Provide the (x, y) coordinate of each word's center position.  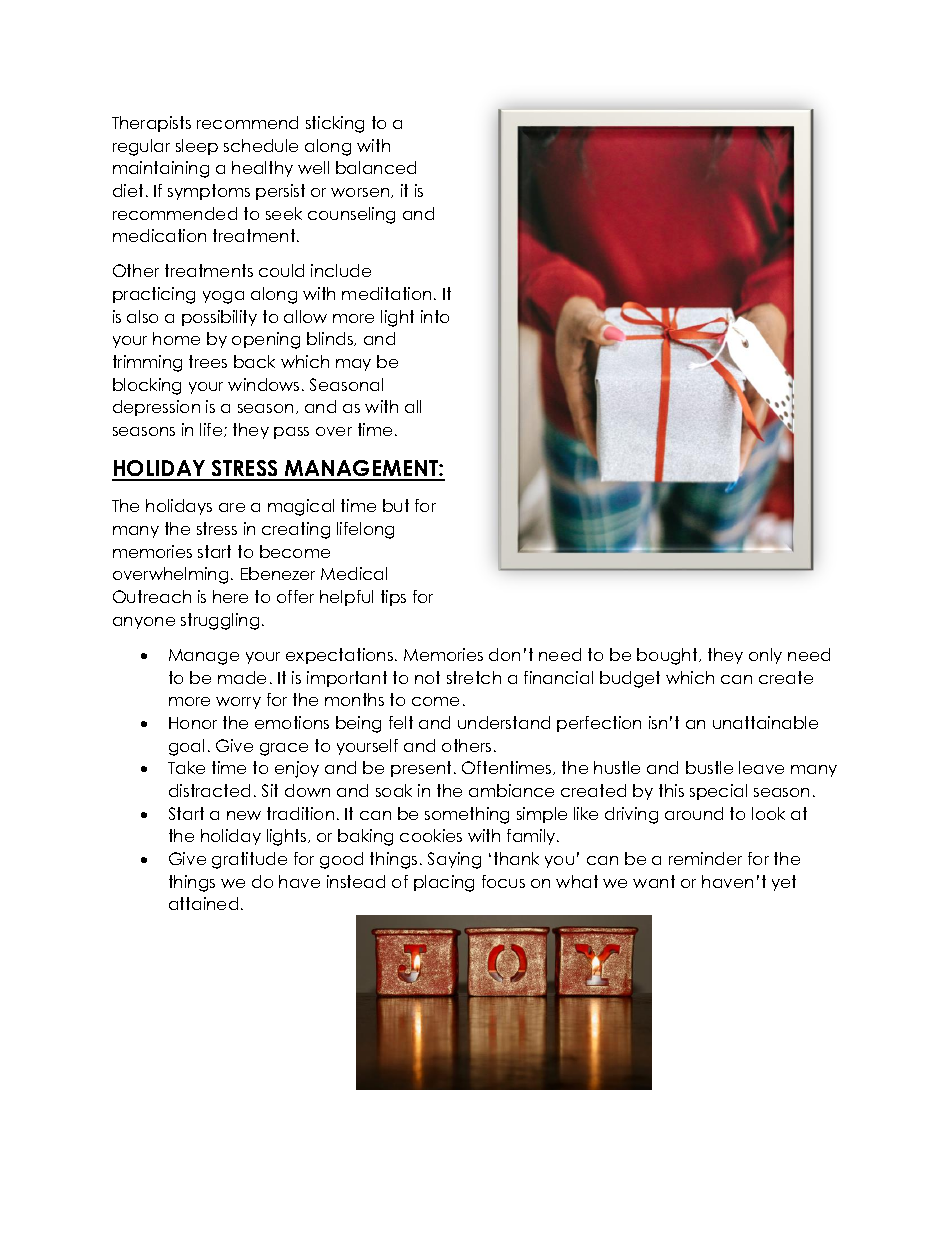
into (435, 316)
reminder (705, 858)
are (232, 507)
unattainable (765, 722)
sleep (197, 147)
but (396, 505)
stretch (474, 677)
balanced (376, 167)
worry (238, 703)
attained (203, 903)
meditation (386, 293)
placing (444, 883)
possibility (219, 318)
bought (668, 656)
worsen (361, 193)
